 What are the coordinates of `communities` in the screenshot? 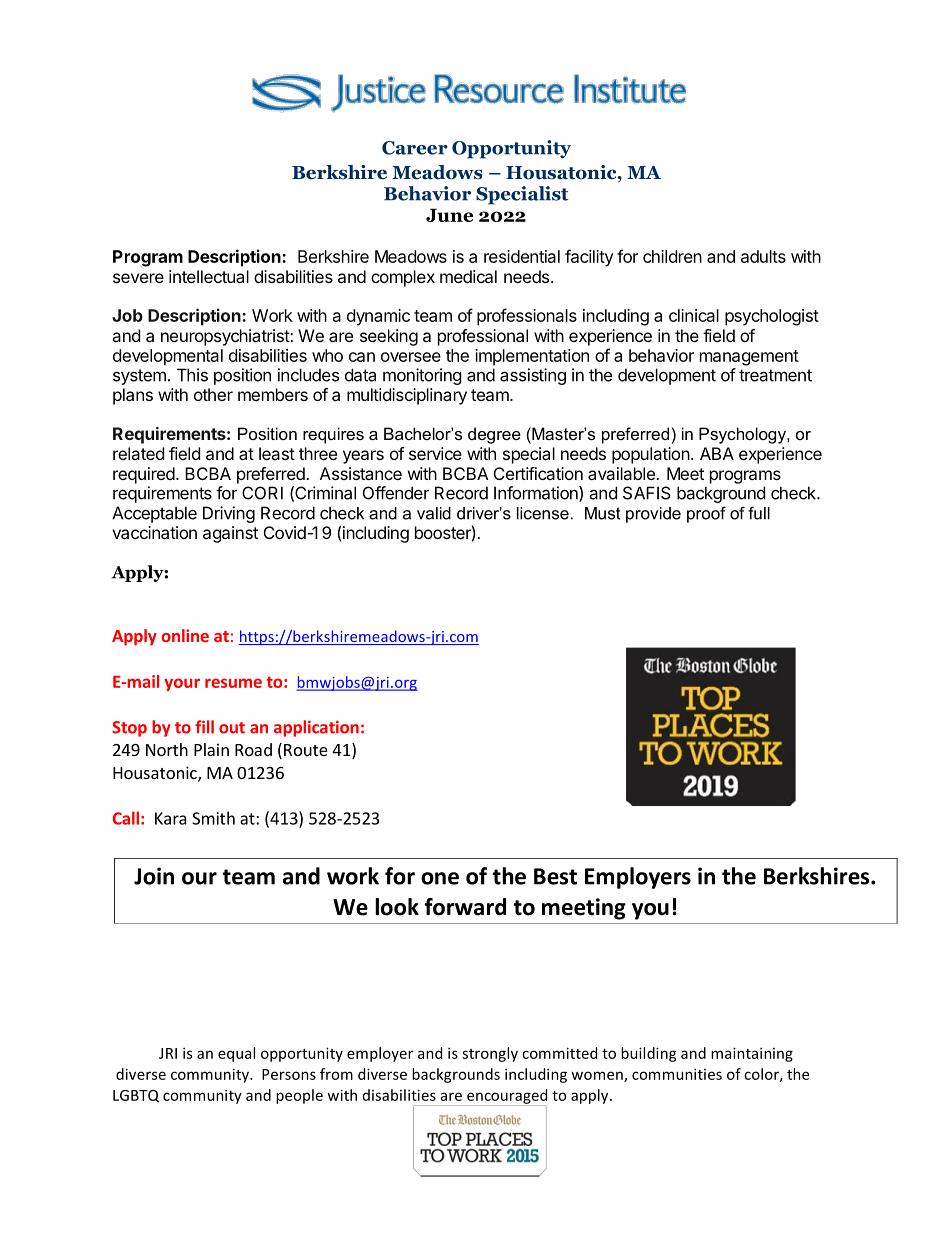 It's located at (677, 1074).
